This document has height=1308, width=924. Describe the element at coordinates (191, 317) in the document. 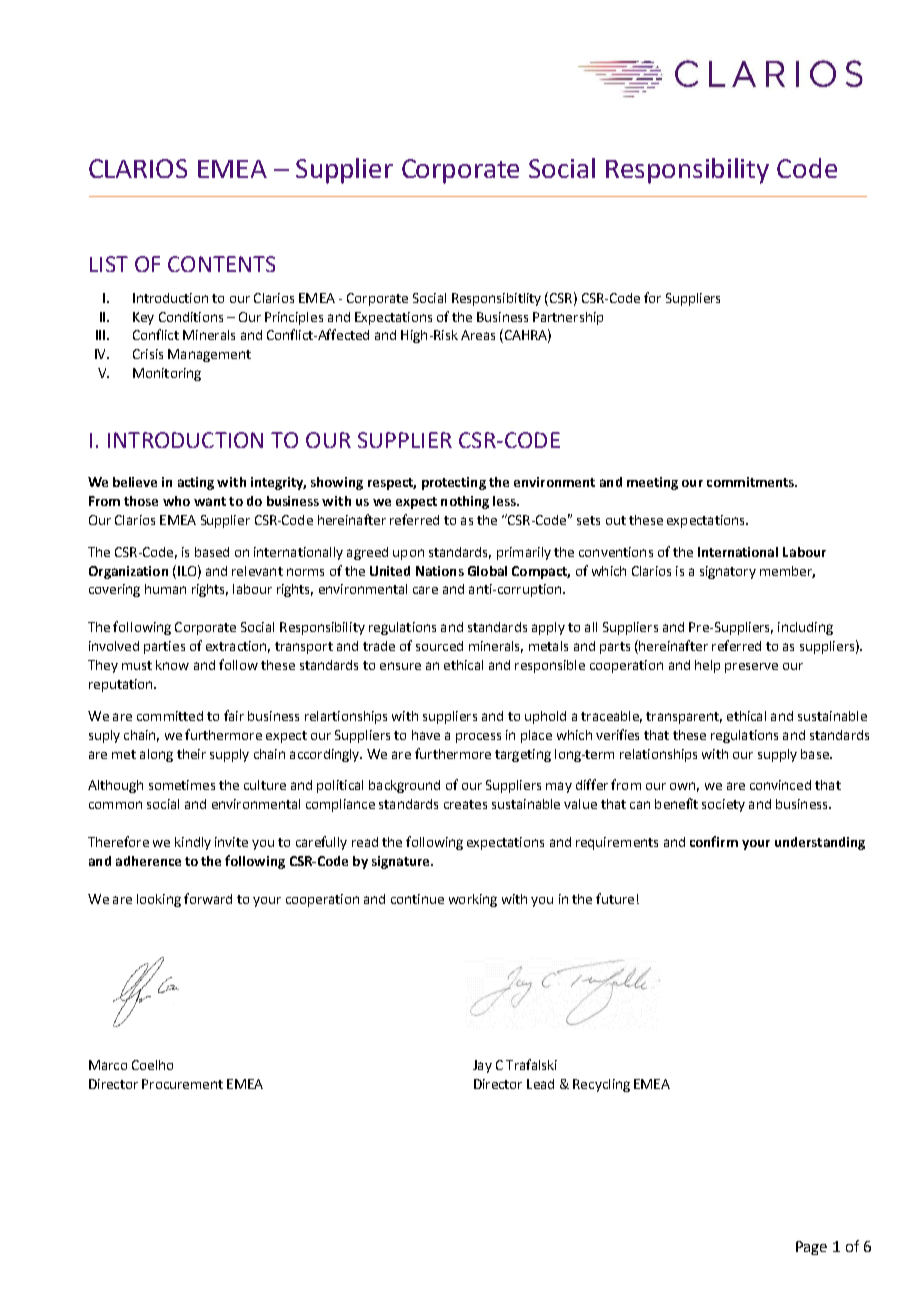

I see `Conditions` at that location.
